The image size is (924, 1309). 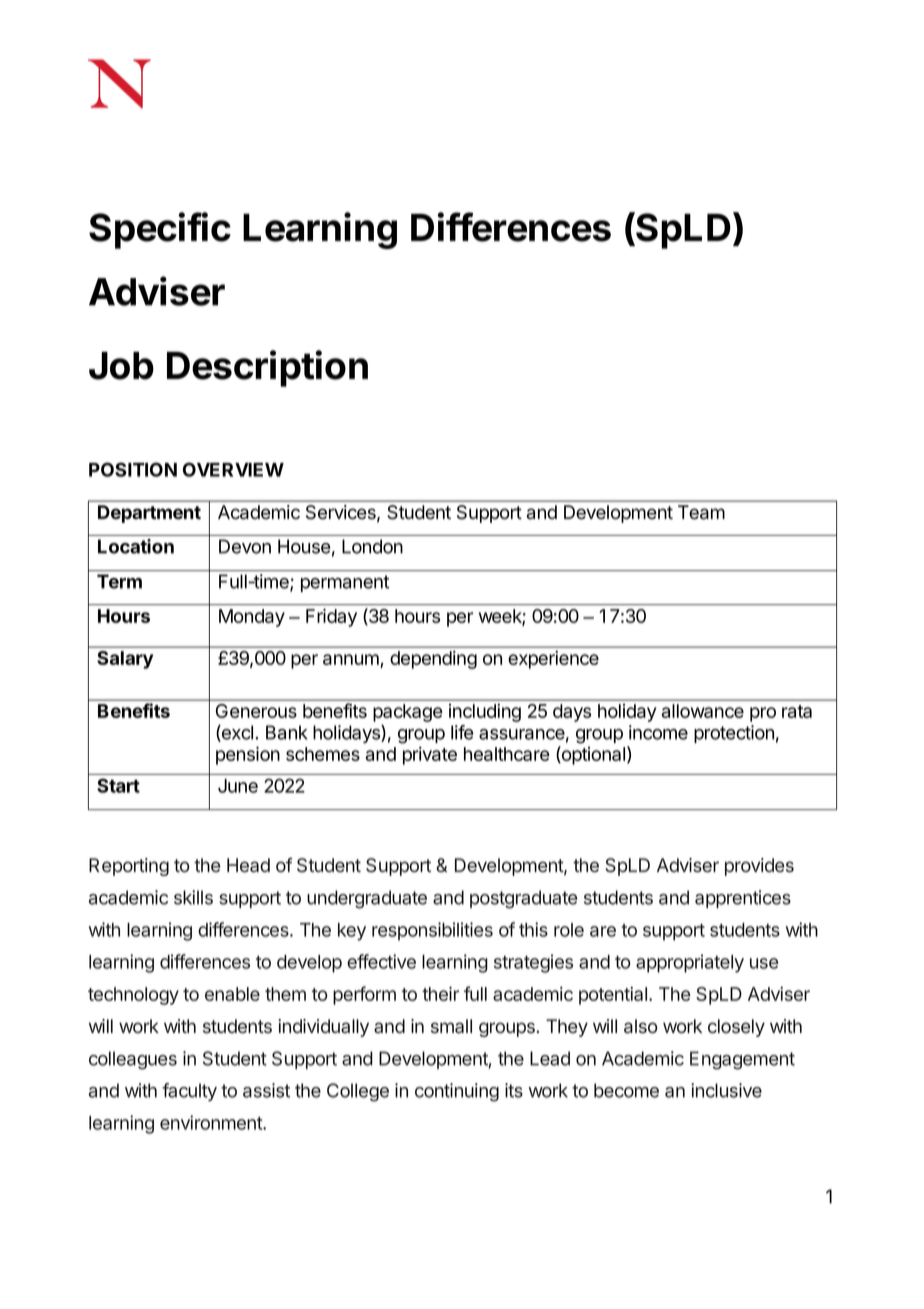 I want to click on Description, so click(x=267, y=368).
